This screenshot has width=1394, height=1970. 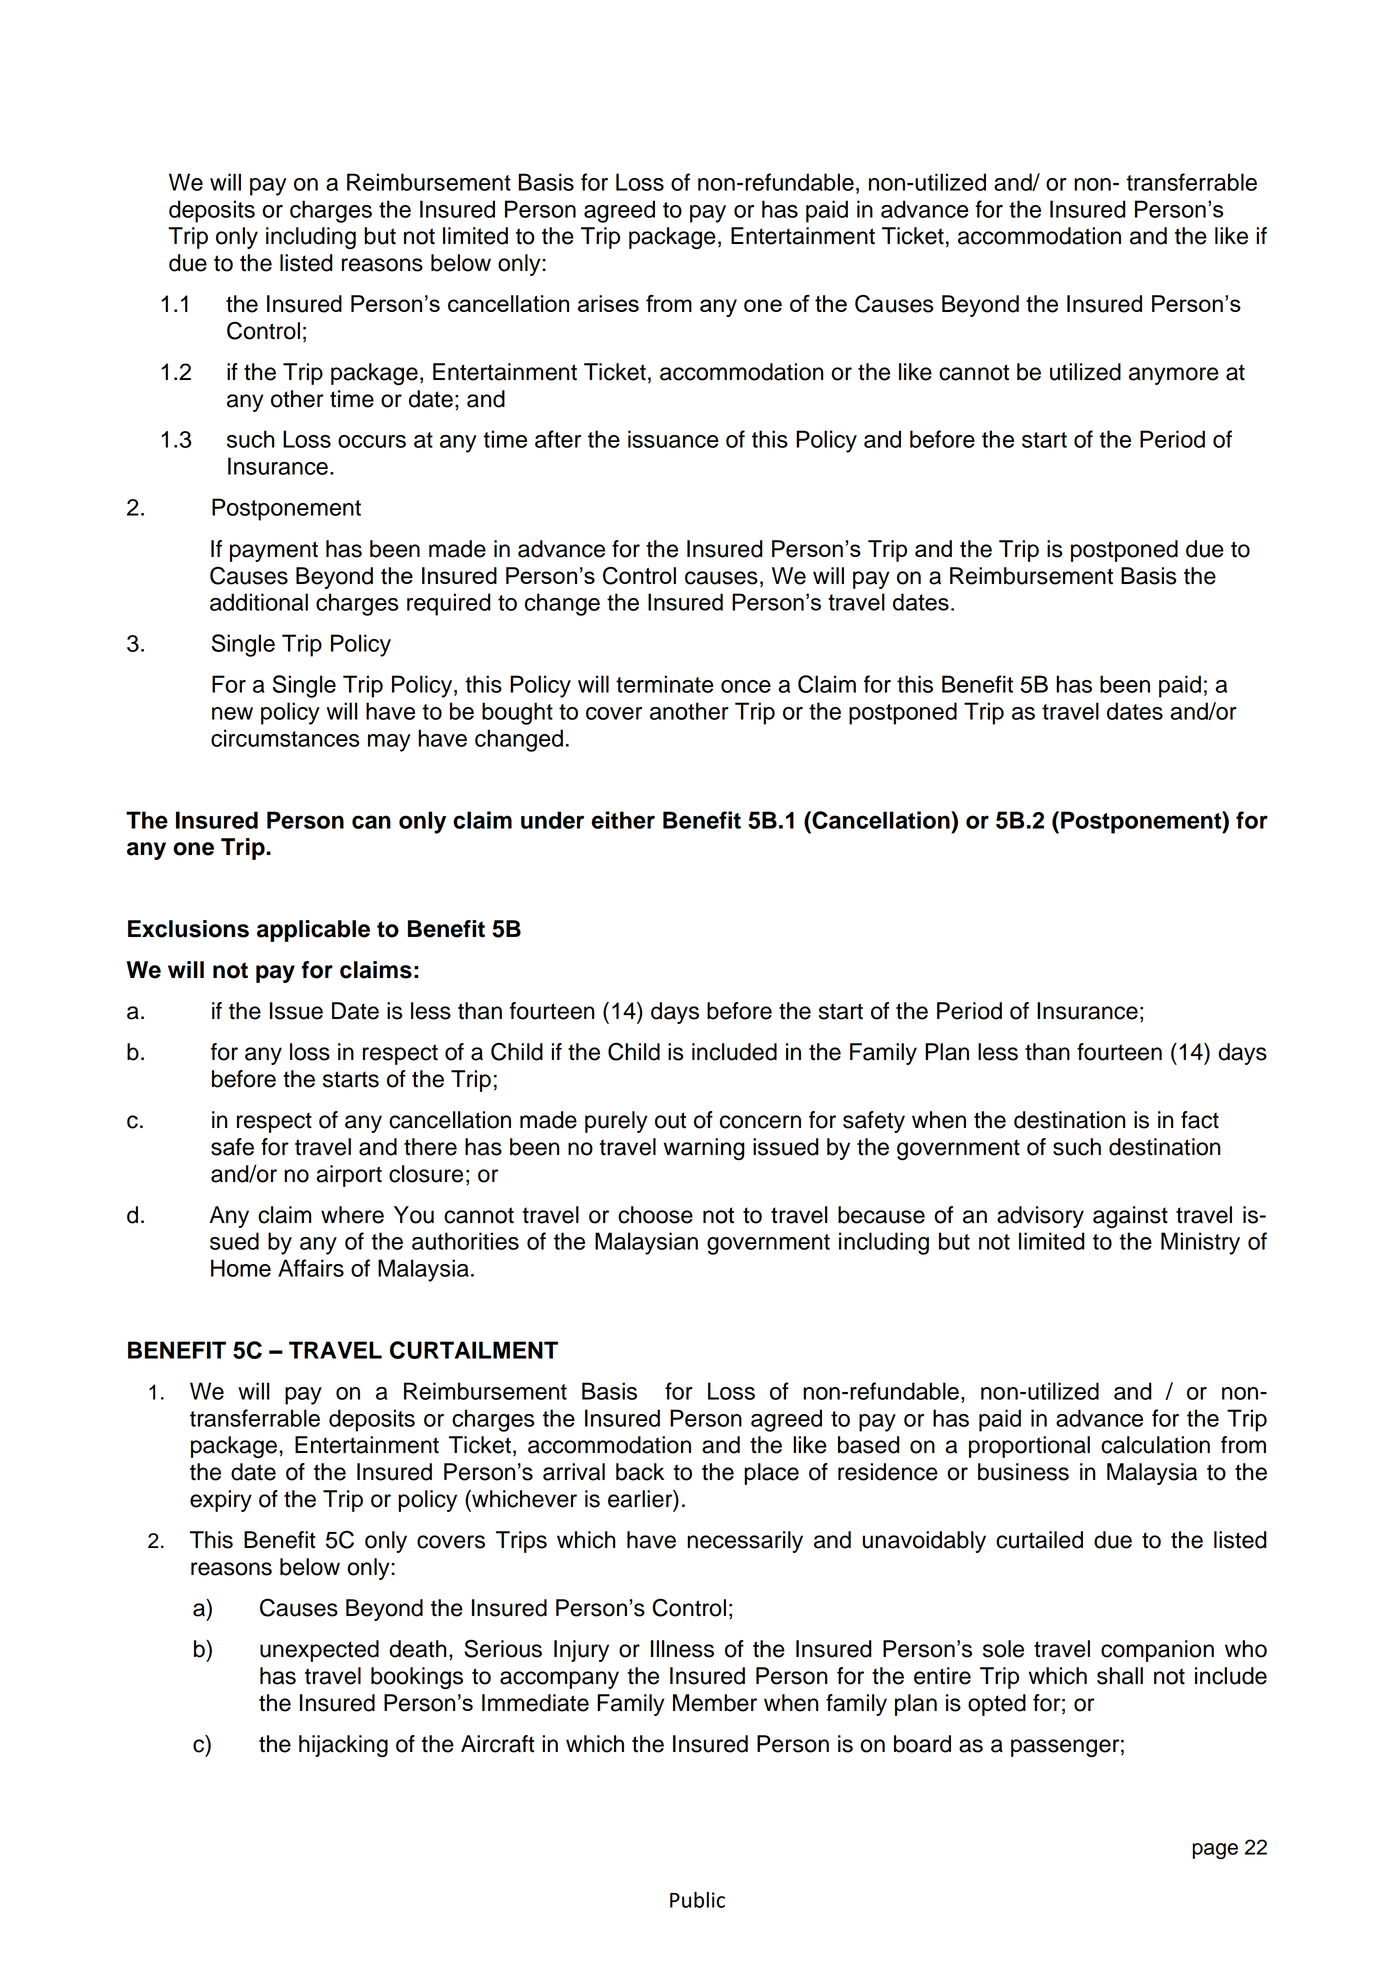 What do you see at coordinates (221, 1501) in the screenshot?
I see `expiry` at bounding box center [221, 1501].
